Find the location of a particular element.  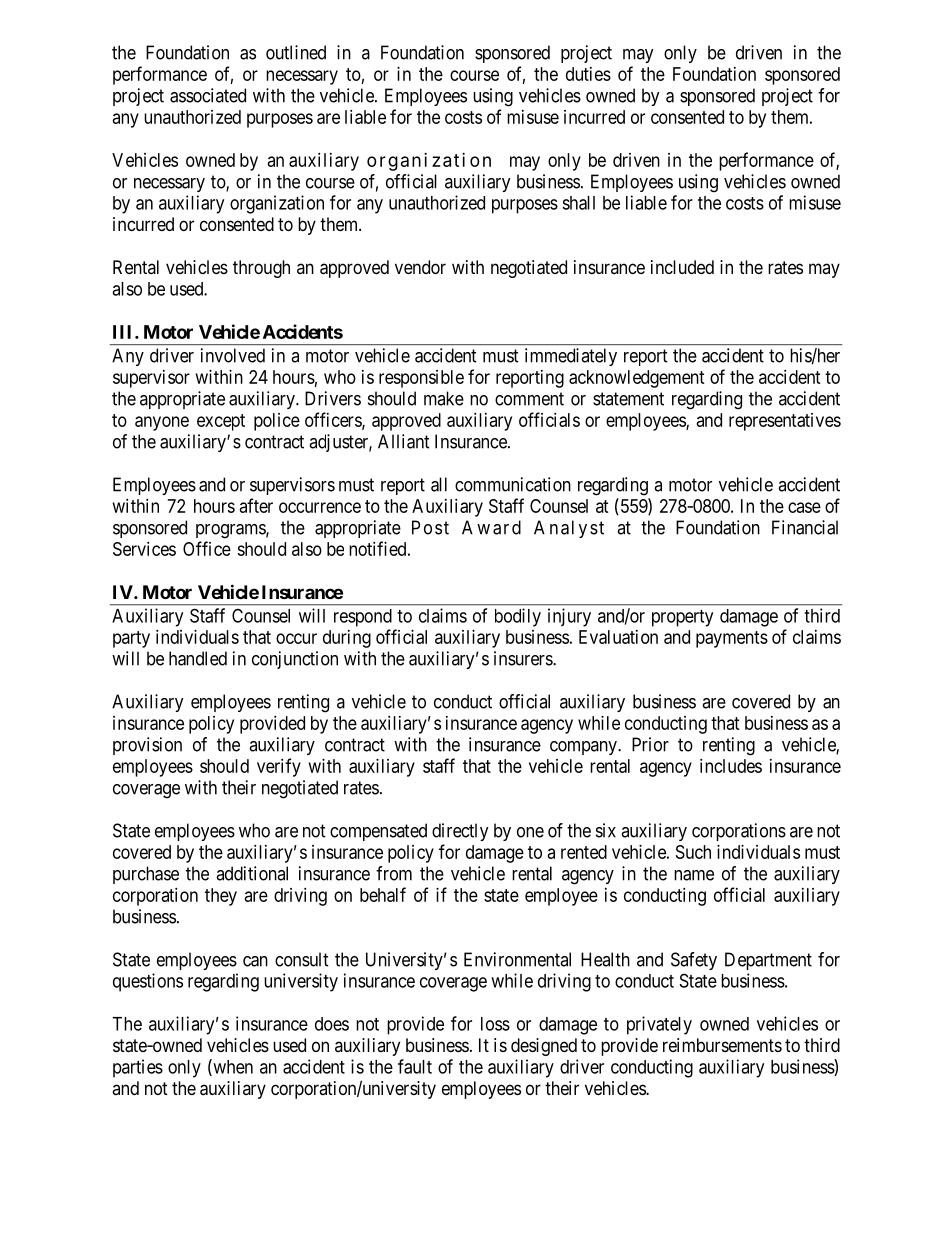

representatives is located at coordinates (785, 422).
